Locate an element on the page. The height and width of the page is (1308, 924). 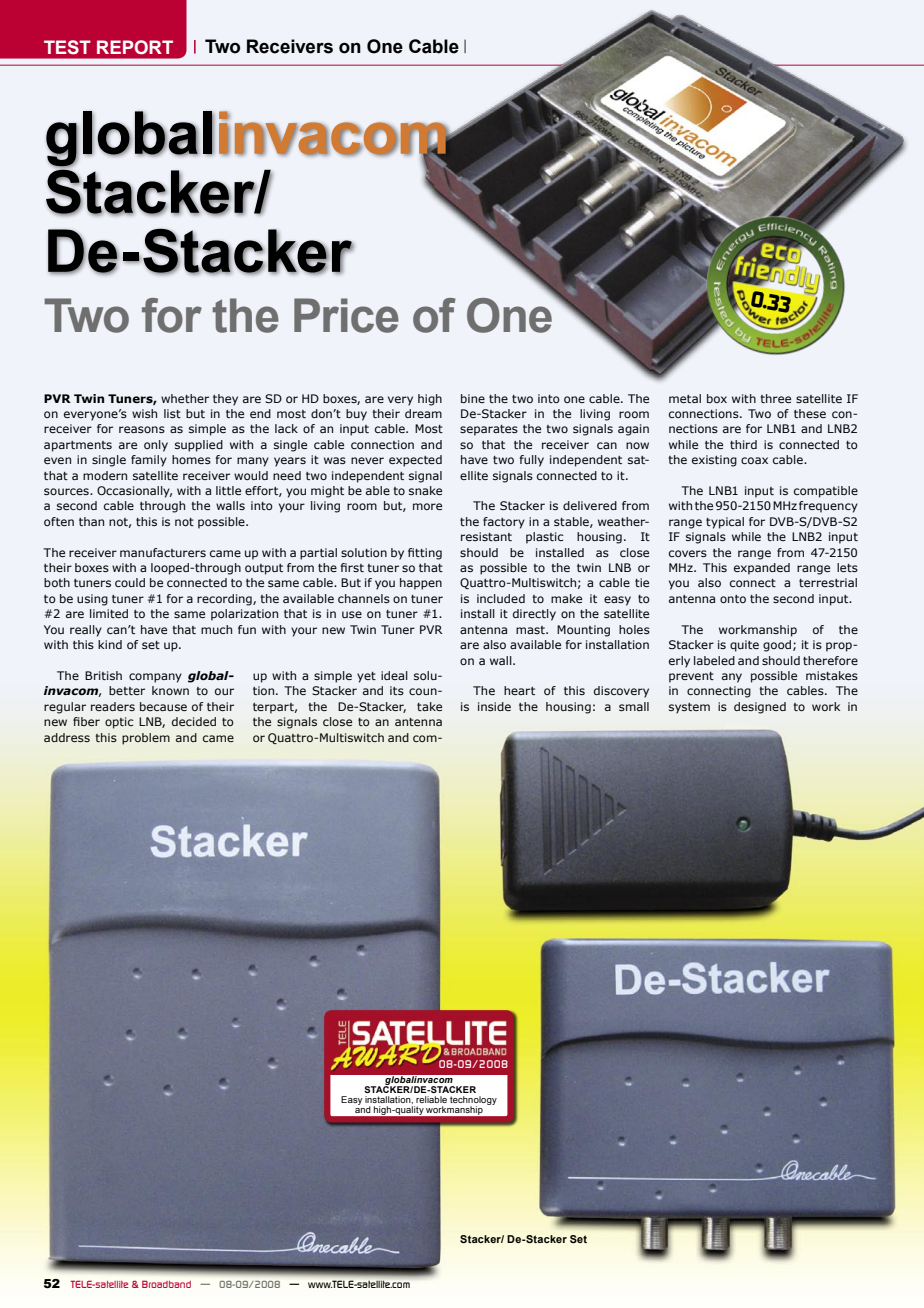
snake is located at coordinates (425, 490).
